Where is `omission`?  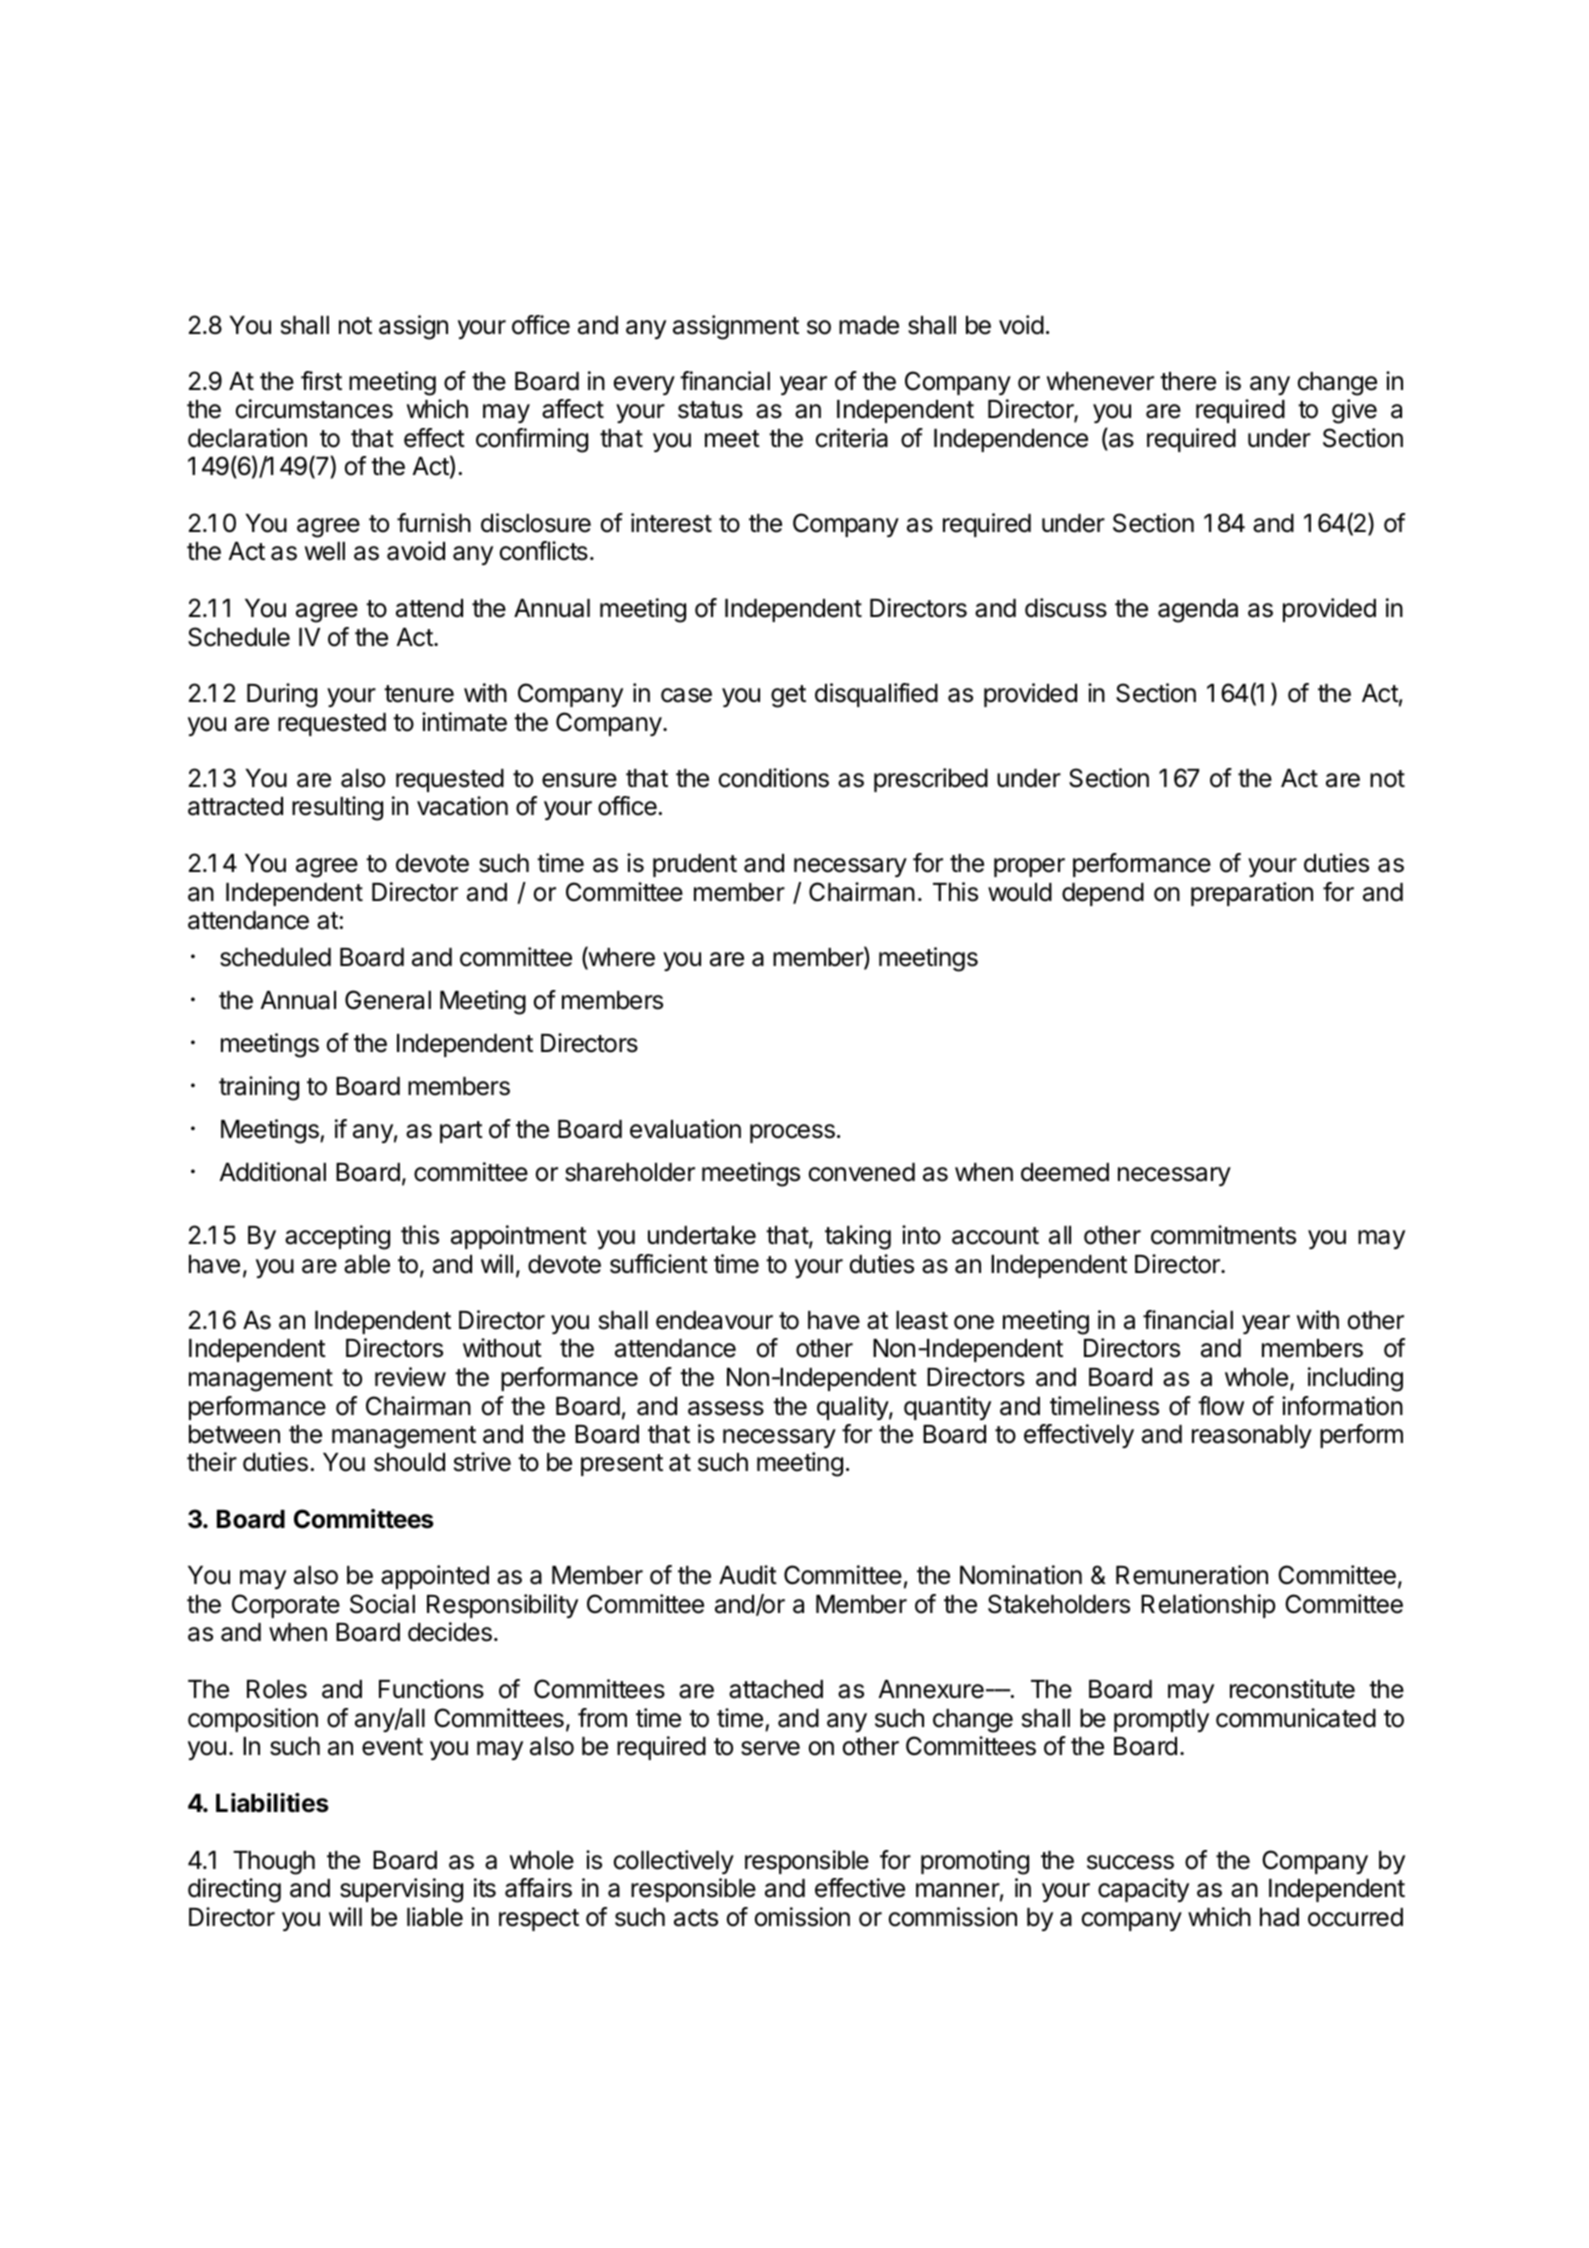
omission is located at coordinates (802, 1917).
